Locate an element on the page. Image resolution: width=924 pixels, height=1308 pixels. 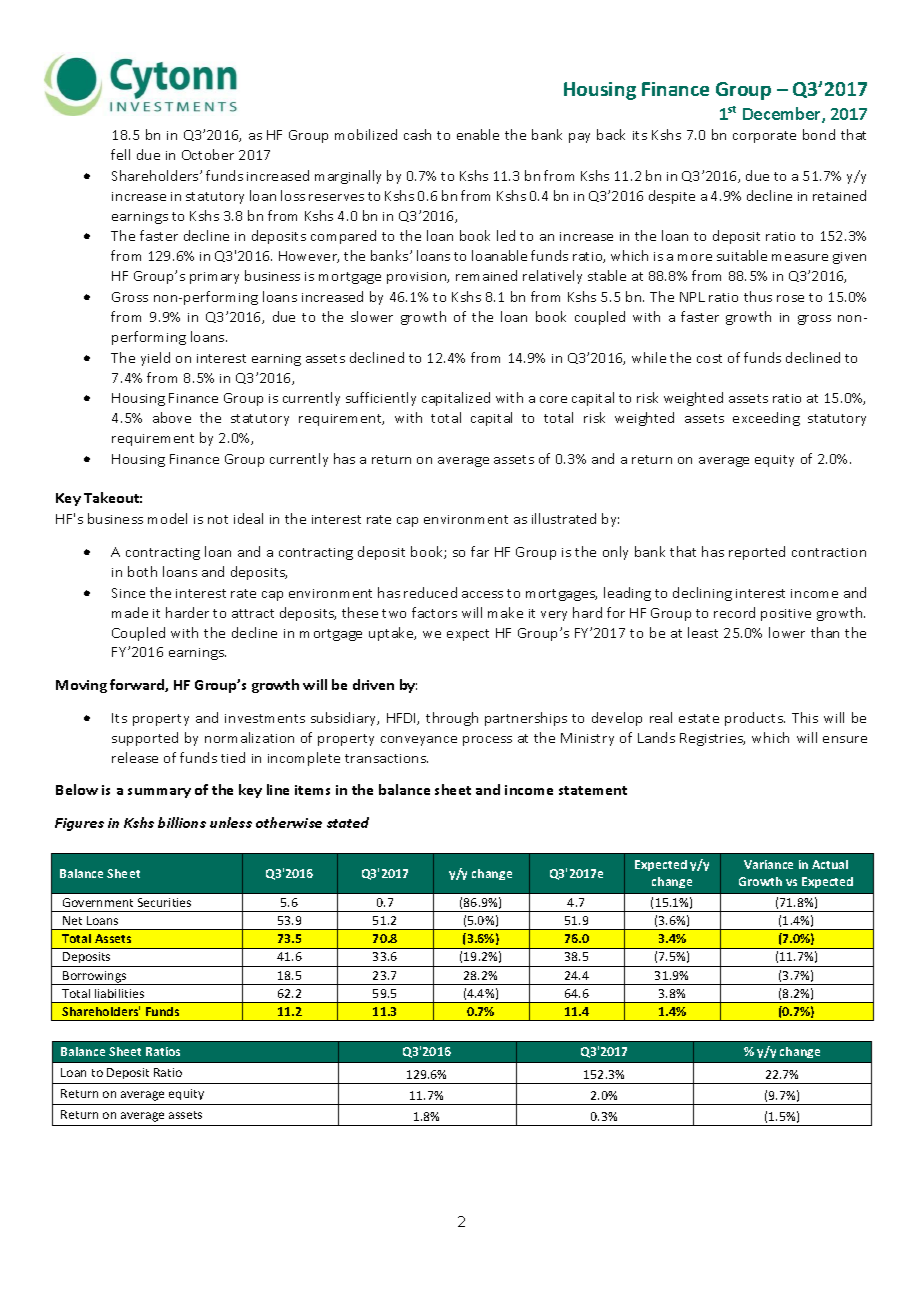
sufficiently is located at coordinates (381, 399).
